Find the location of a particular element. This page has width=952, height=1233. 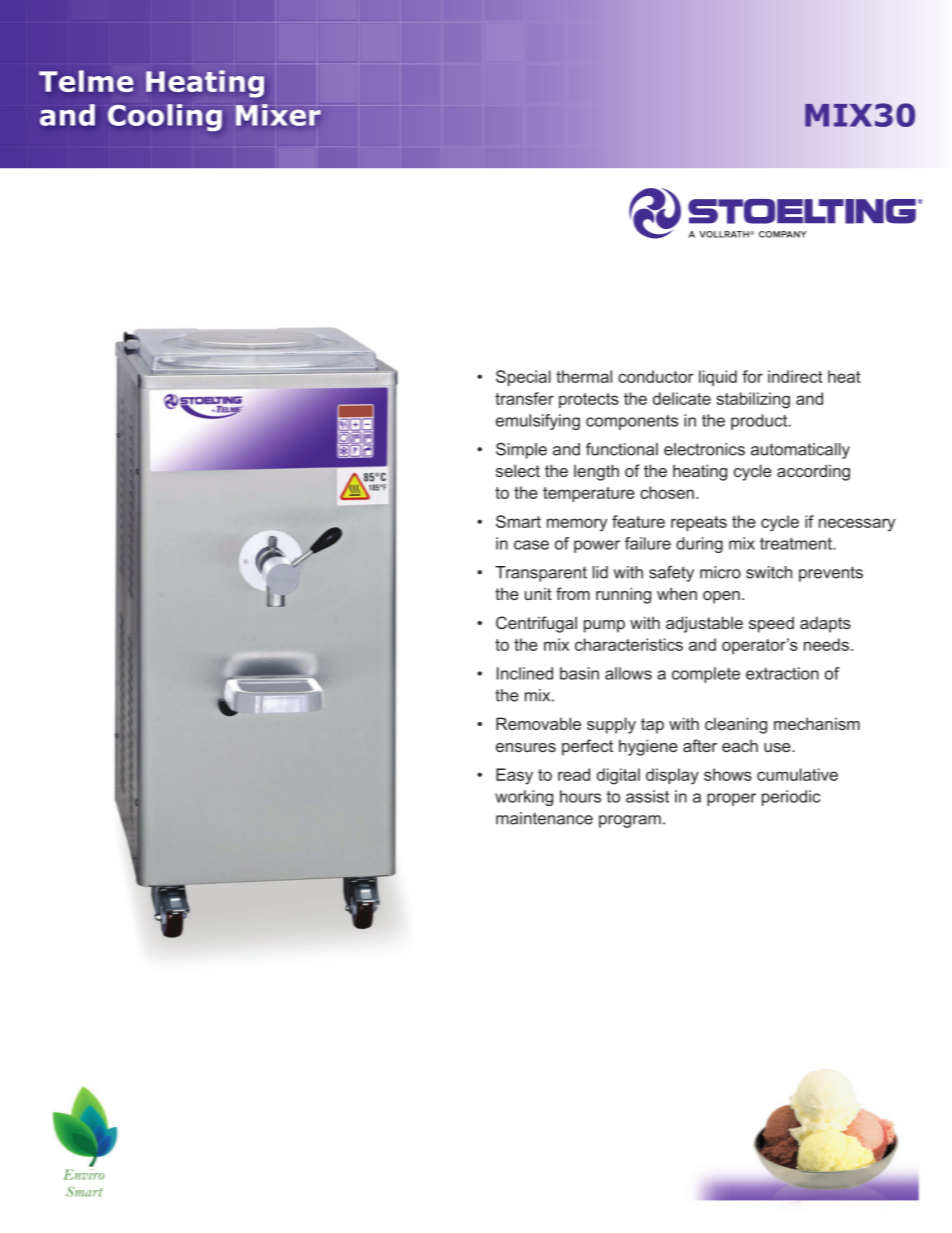

program is located at coordinates (630, 821).
